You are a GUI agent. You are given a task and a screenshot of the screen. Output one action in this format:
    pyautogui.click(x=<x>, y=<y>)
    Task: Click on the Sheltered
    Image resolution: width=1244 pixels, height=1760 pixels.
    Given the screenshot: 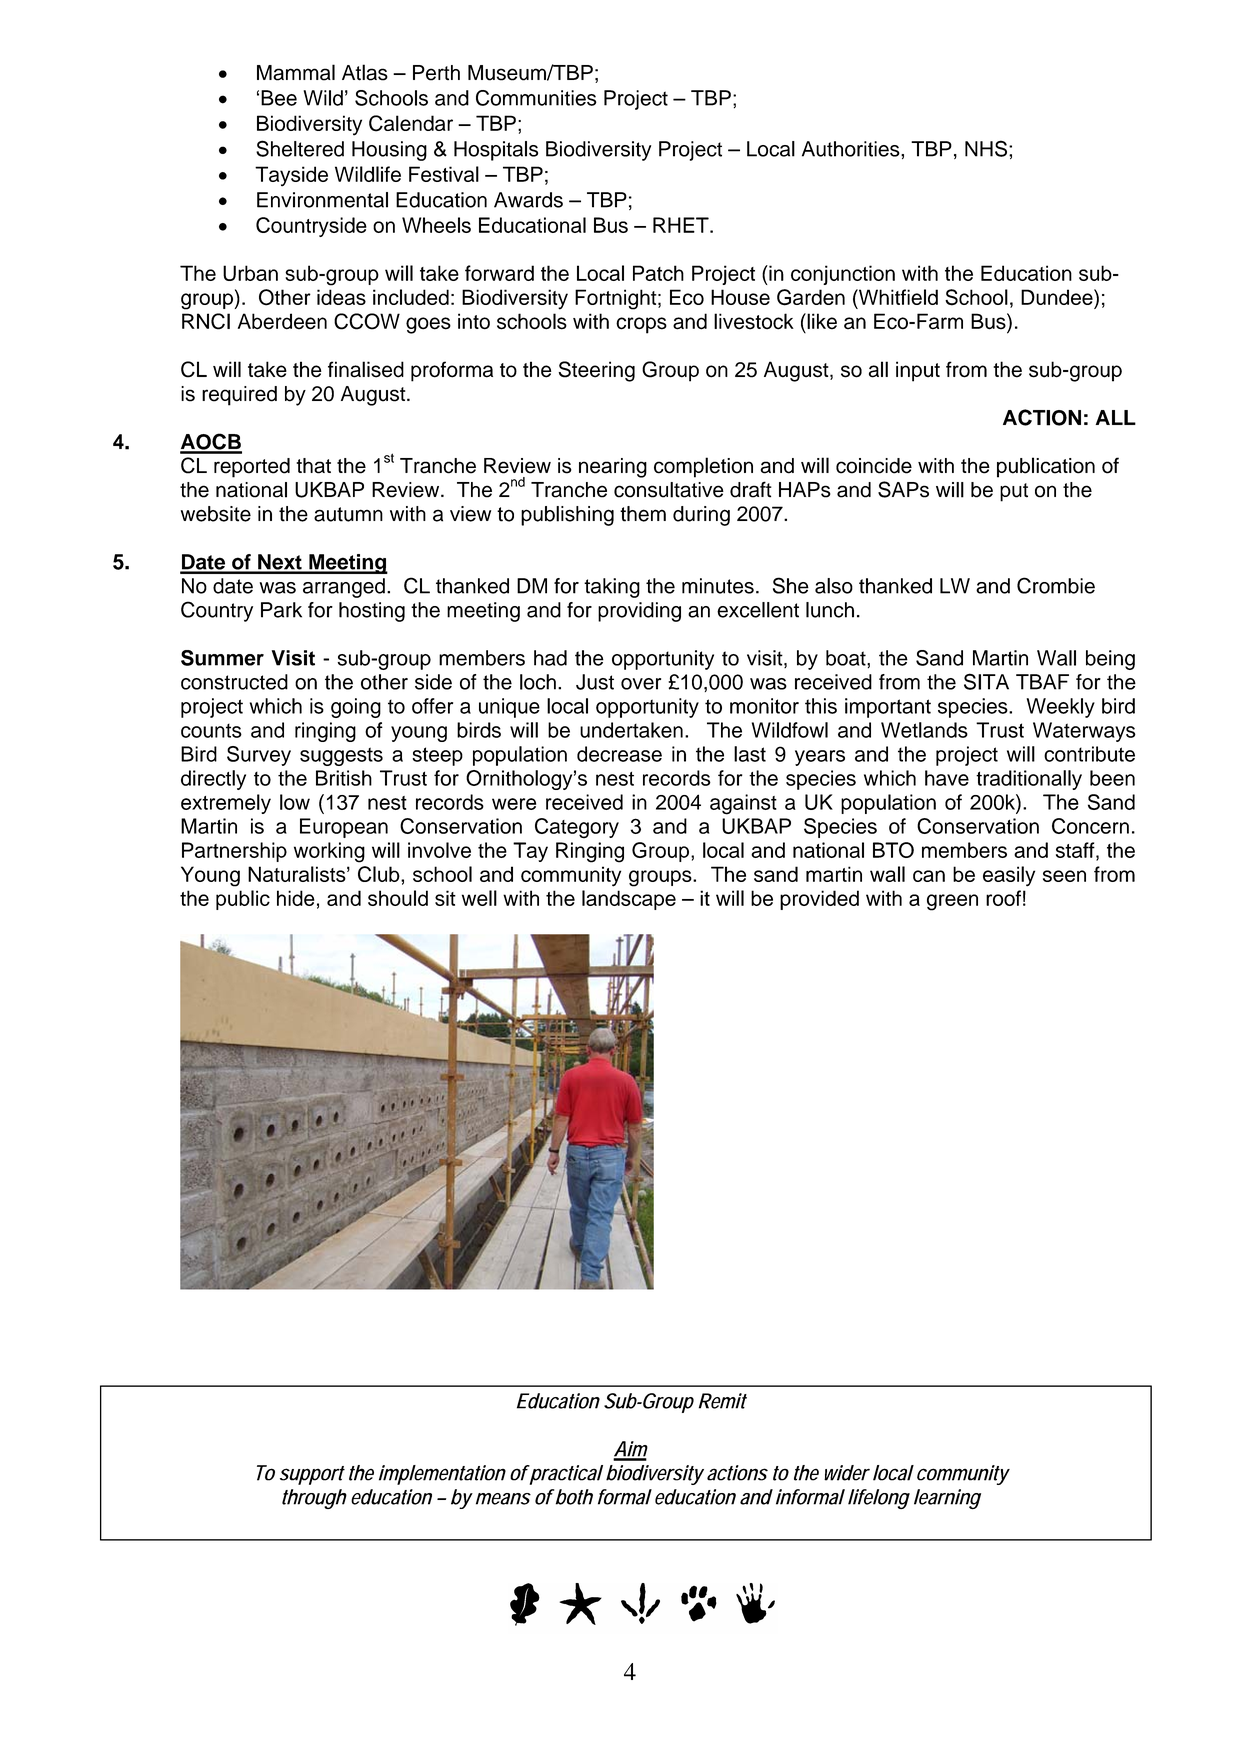 What is the action you would take?
    pyautogui.click(x=300, y=148)
